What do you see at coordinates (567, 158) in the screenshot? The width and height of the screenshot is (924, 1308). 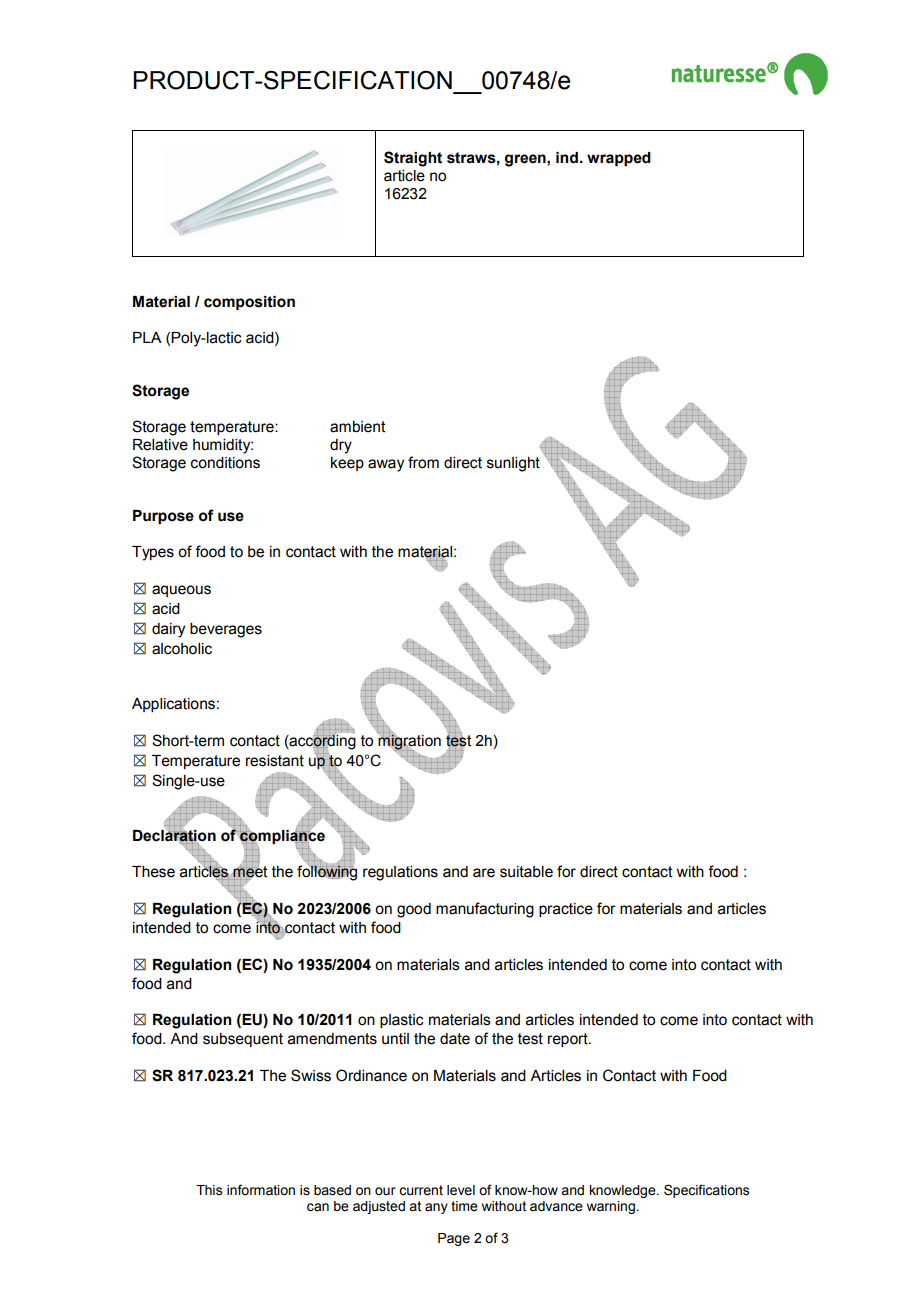 I see `ind` at bounding box center [567, 158].
